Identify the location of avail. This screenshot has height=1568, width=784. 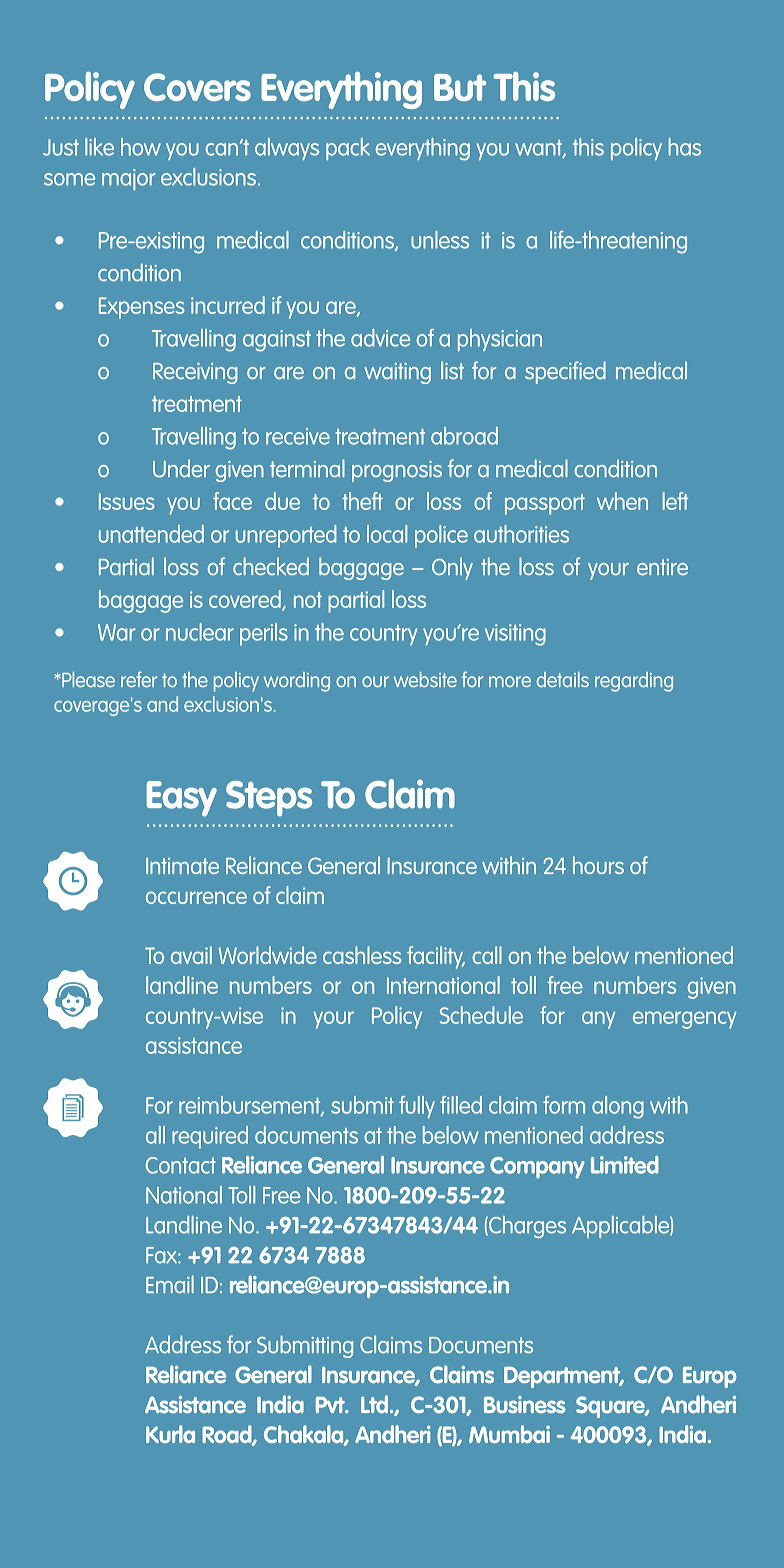
(191, 955).
